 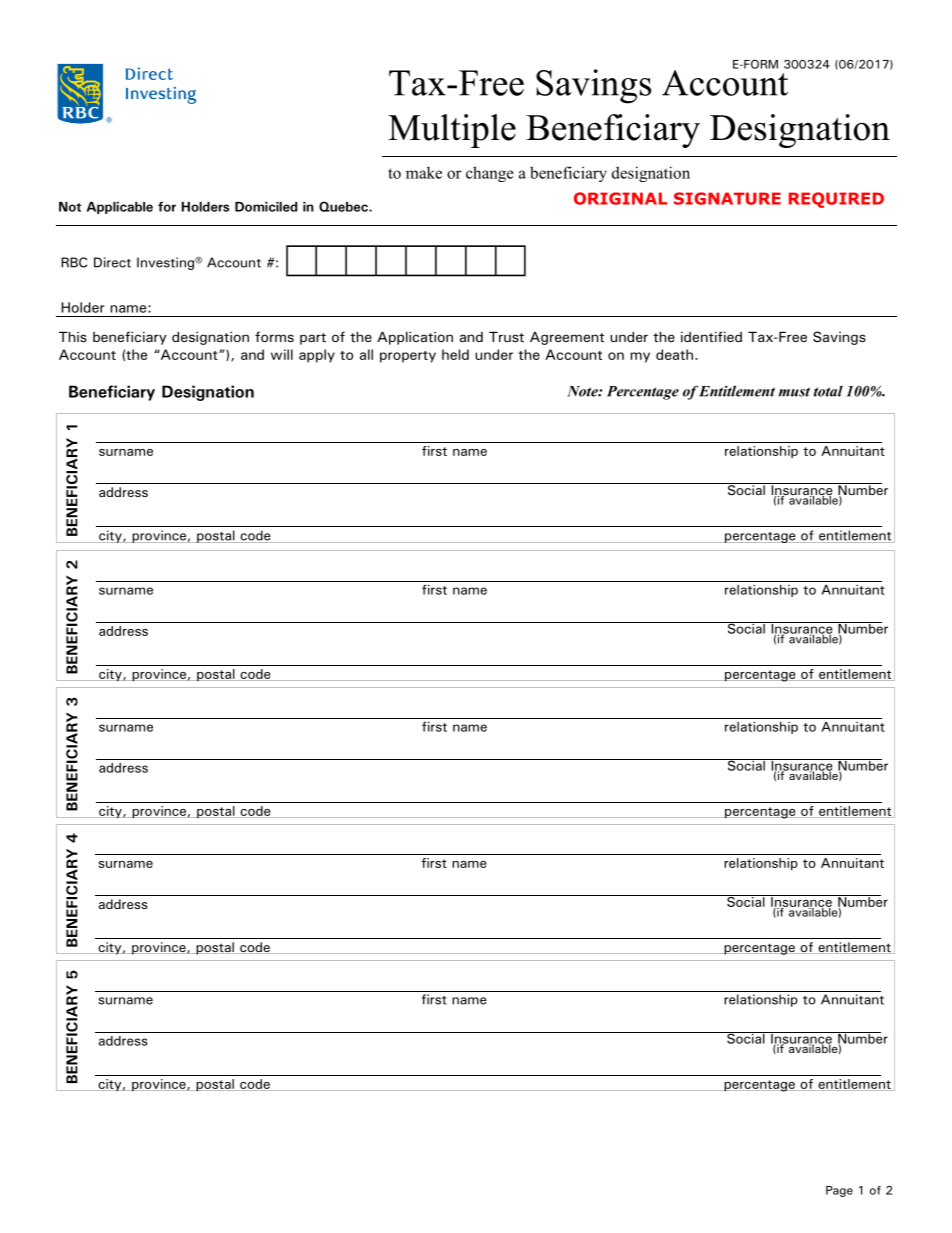 What do you see at coordinates (828, 391) in the image?
I see `total` at bounding box center [828, 391].
